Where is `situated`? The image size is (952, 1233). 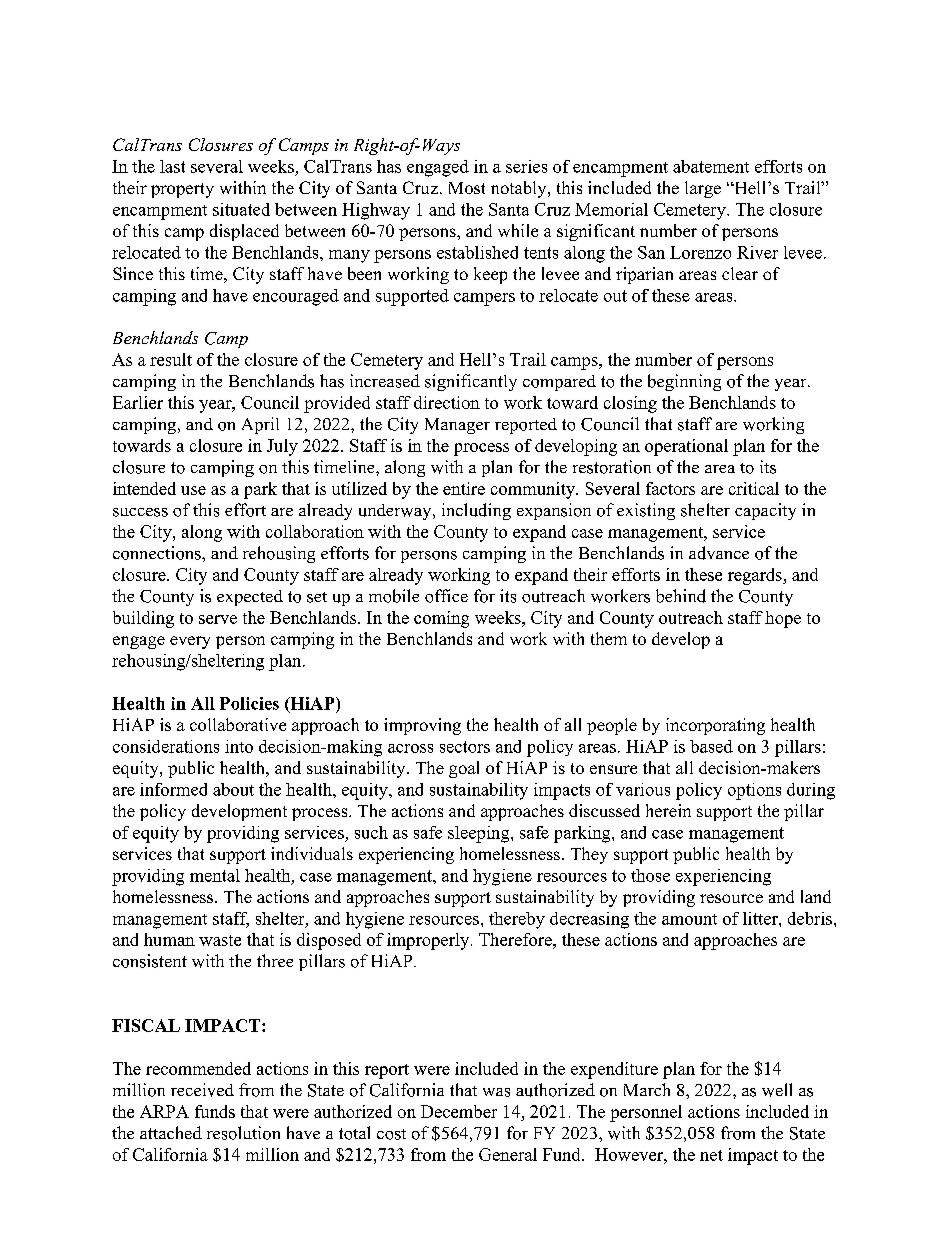 situated is located at coordinates (241, 209).
